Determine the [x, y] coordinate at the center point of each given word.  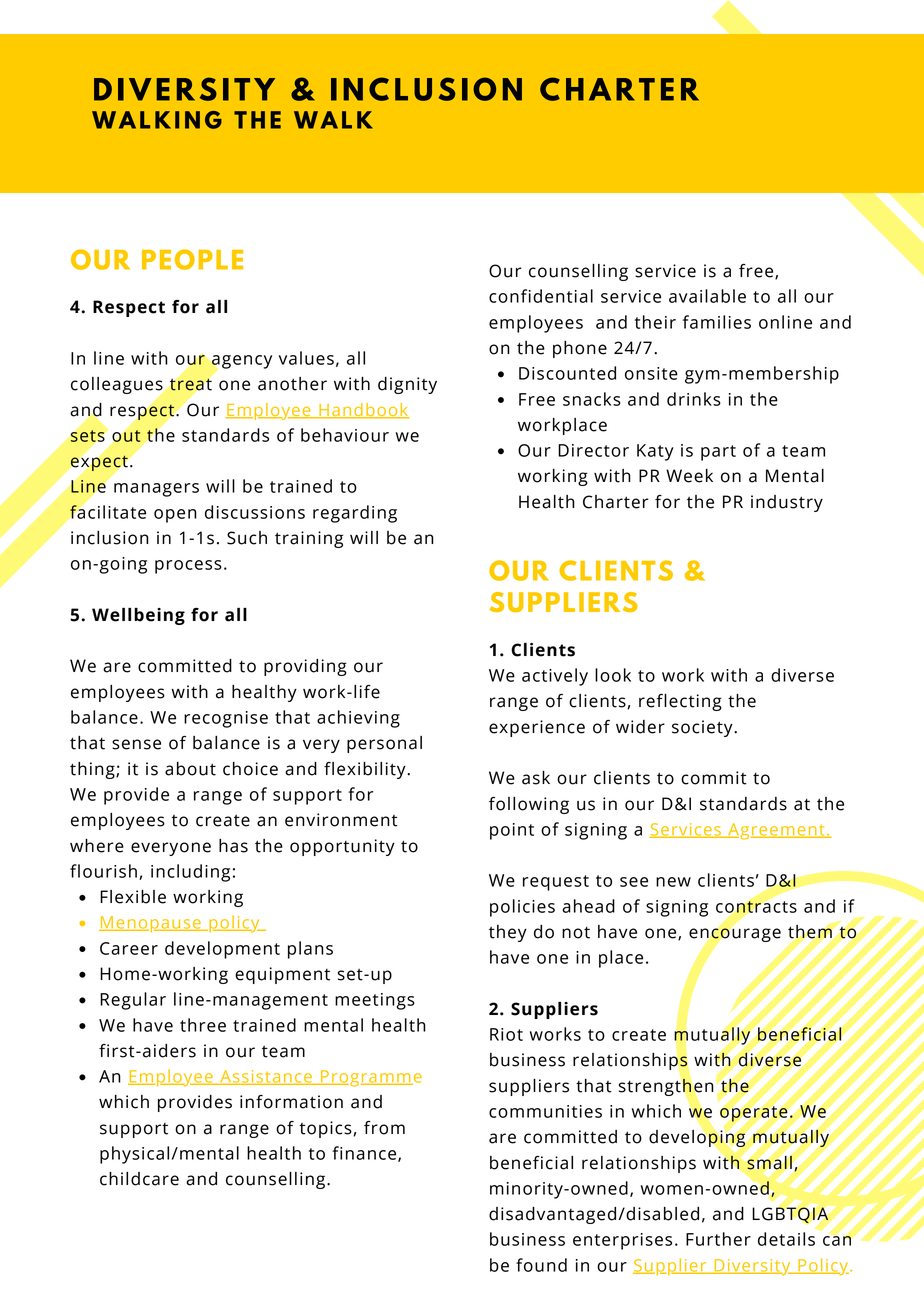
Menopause [151, 924]
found [541, 1265]
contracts [756, 906]
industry [787, 503]
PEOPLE [192, 259]
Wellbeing [138, 616]
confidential [541, 296]
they [508, 933]
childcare [139, 1179]
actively [555, 677]
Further [718, 1239]
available [707, 296]
